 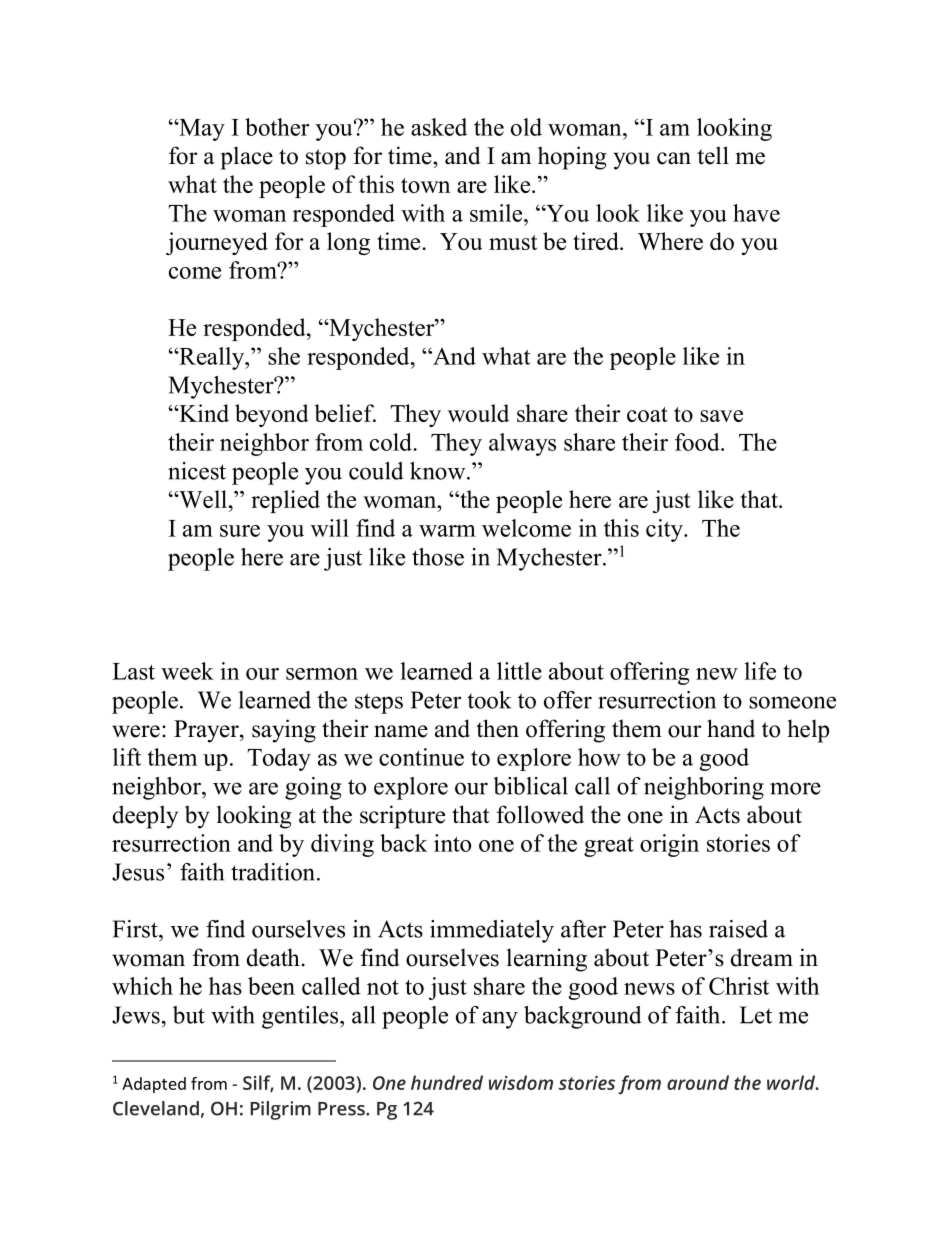 What do you see at coordinates (439, 127) in the screenshot?
I see `asked` at bounding box center [439, 127].
